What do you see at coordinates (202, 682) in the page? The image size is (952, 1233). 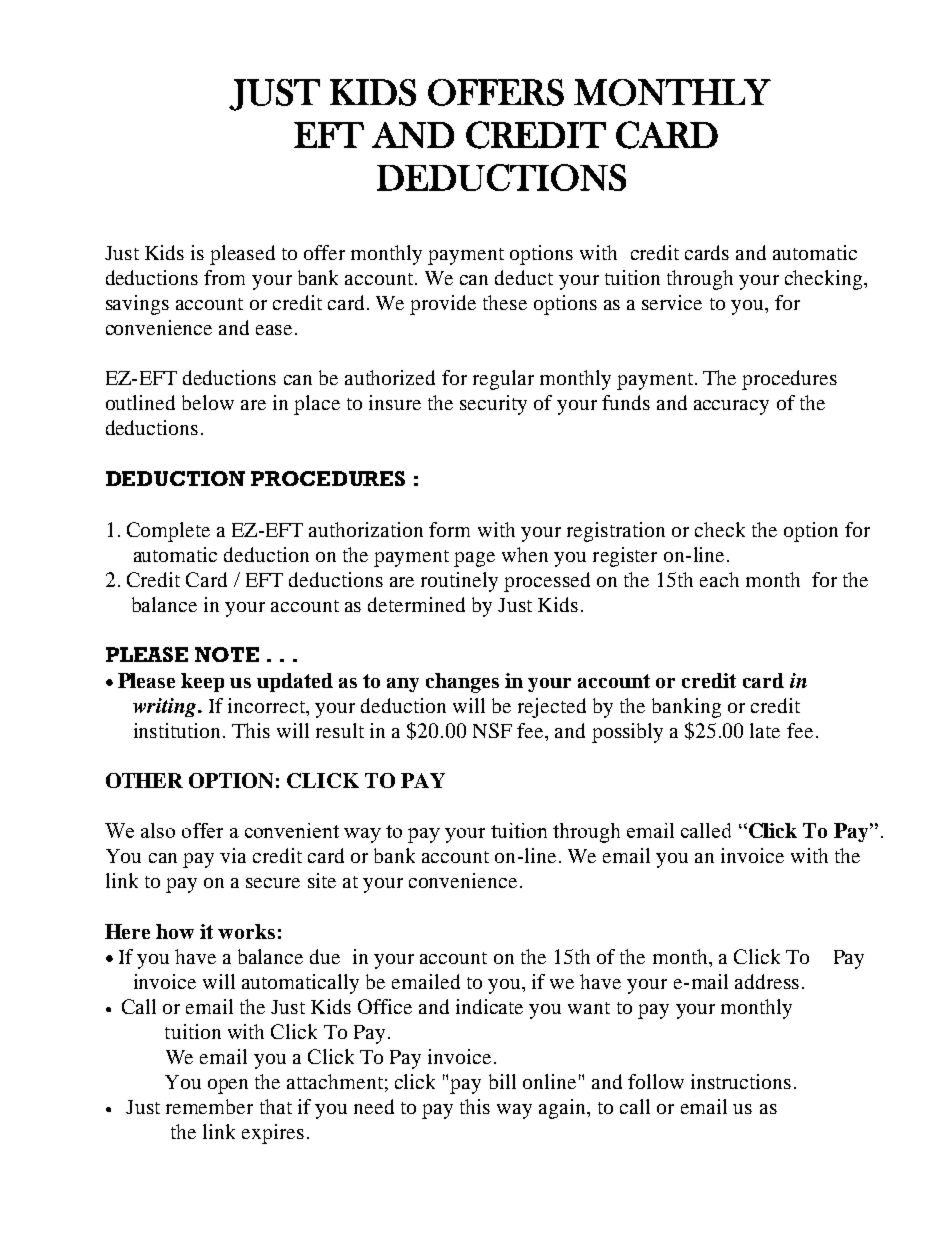 I see `keep` at bounding box center [202, 682].
